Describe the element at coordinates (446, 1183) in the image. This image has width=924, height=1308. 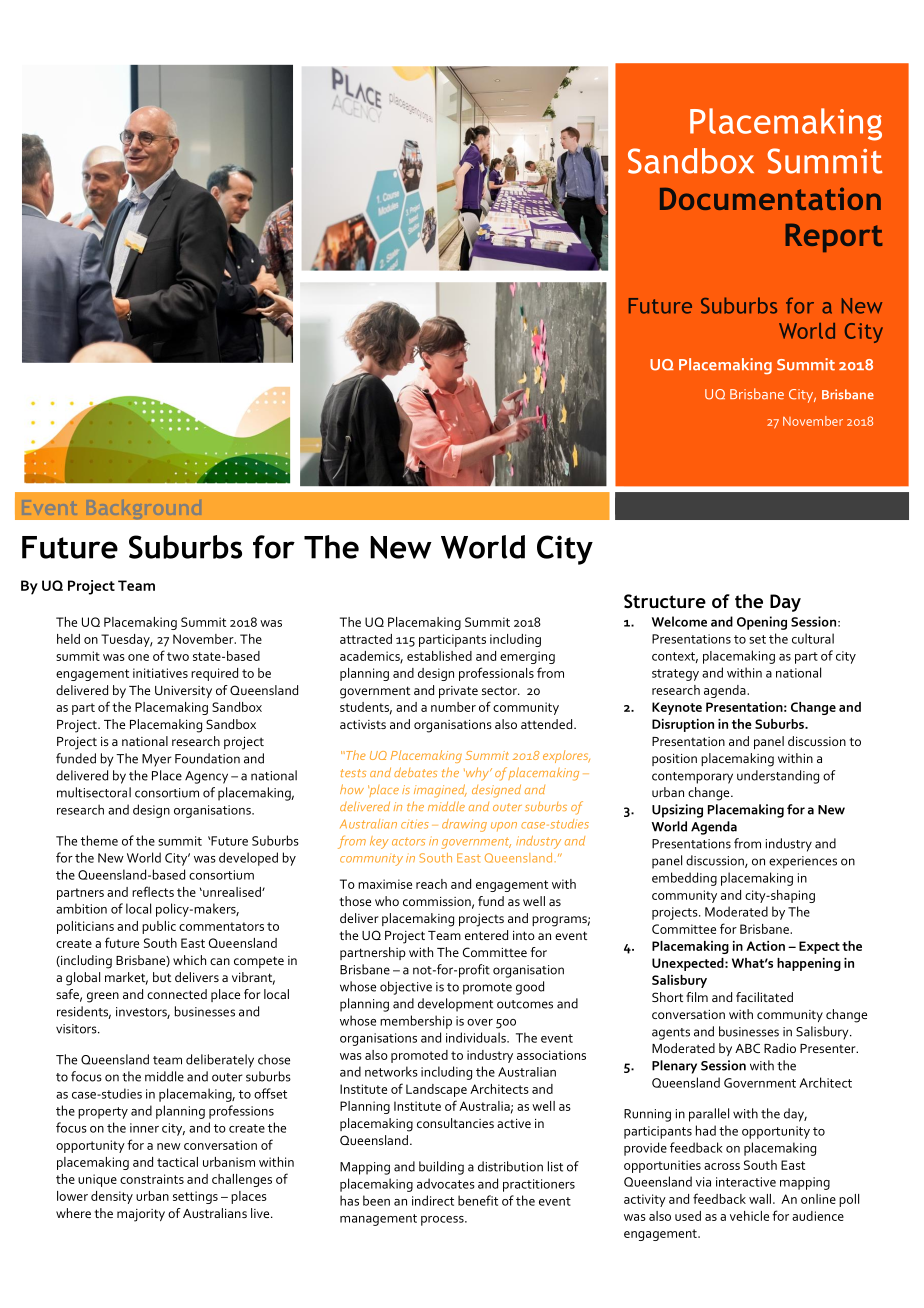
I see `advocates` at that location.
